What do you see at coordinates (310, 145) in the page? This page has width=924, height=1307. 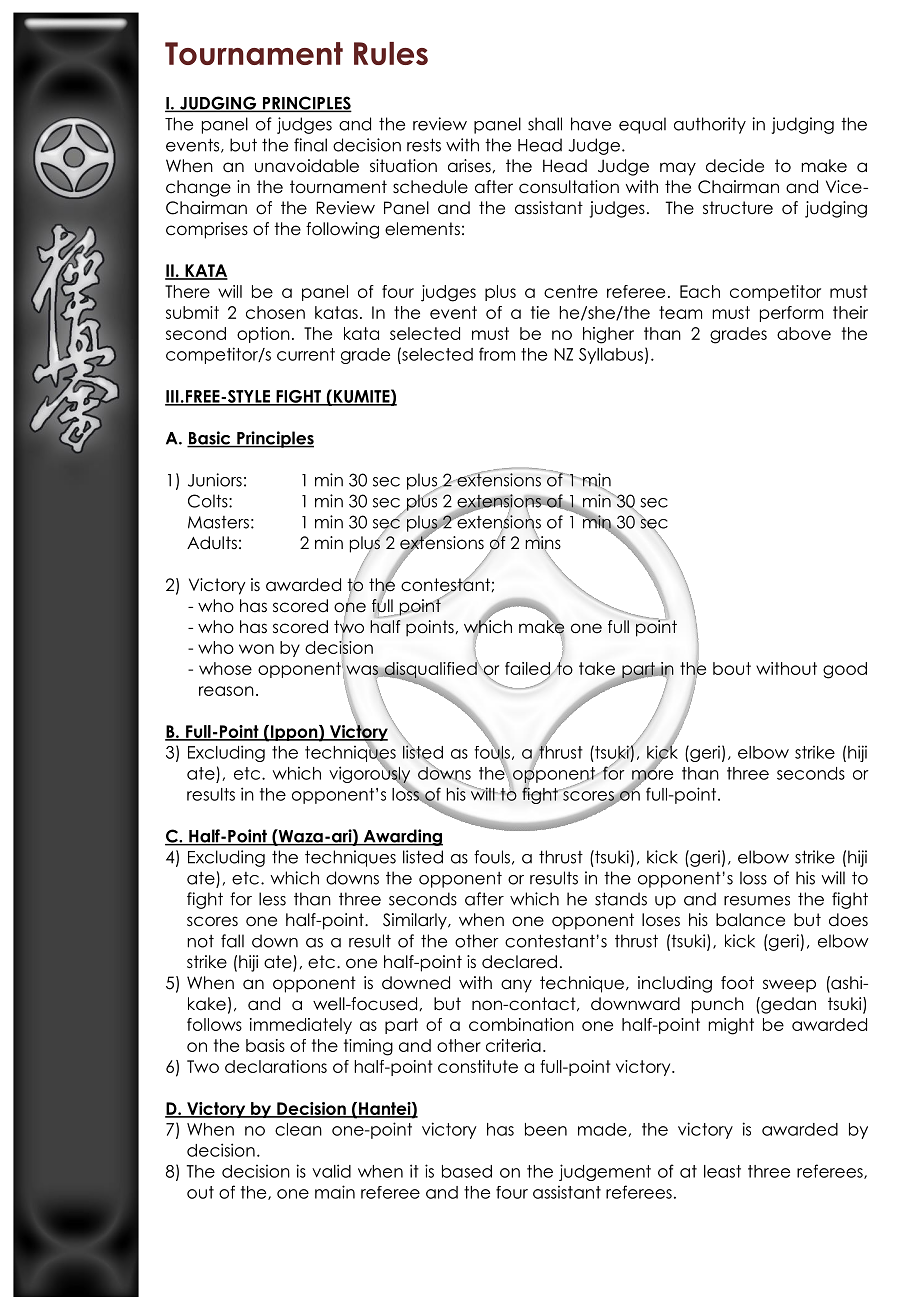 I see `final` at bounding box center [310, 145].
